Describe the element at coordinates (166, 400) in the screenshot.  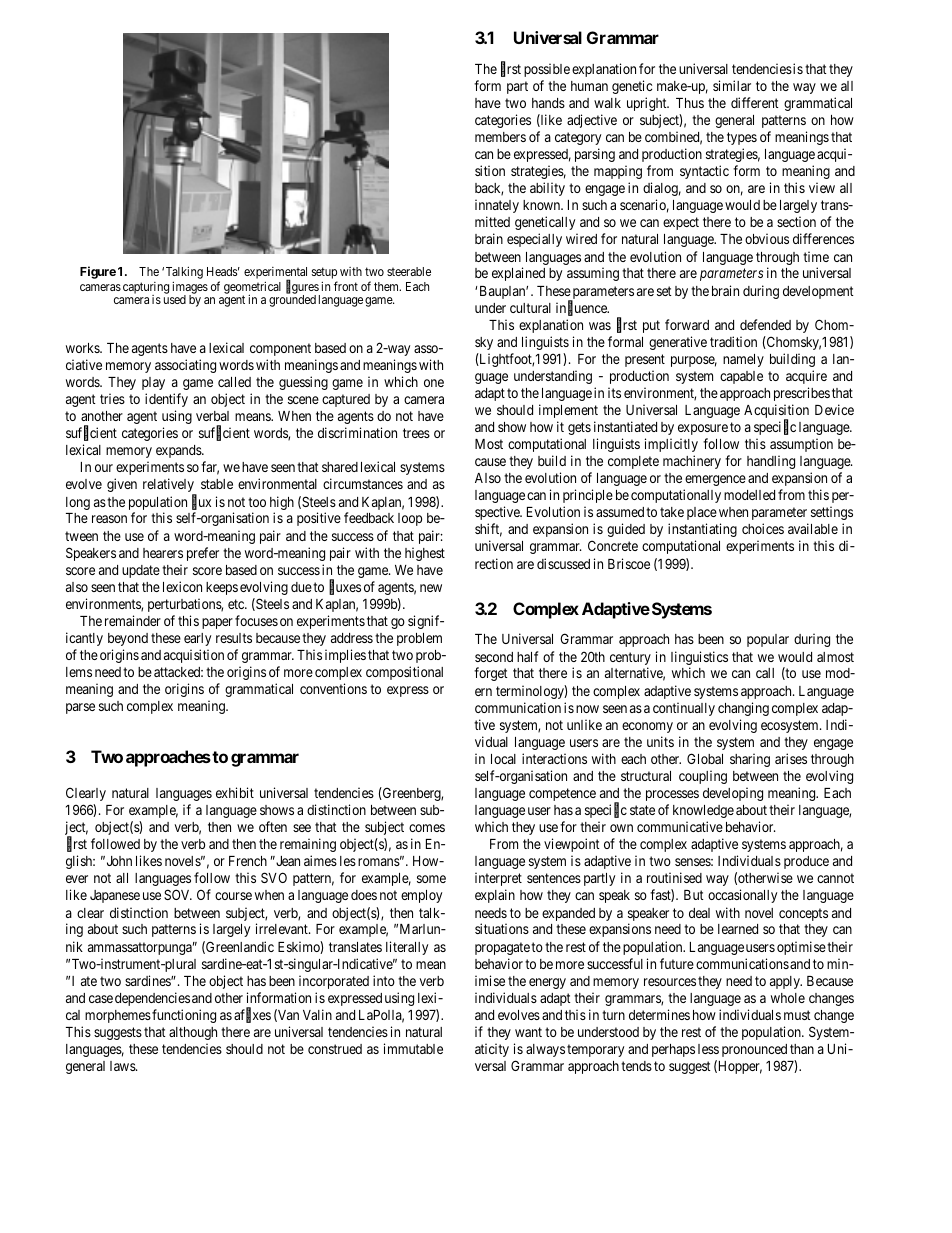
I see `identify` at that location.
